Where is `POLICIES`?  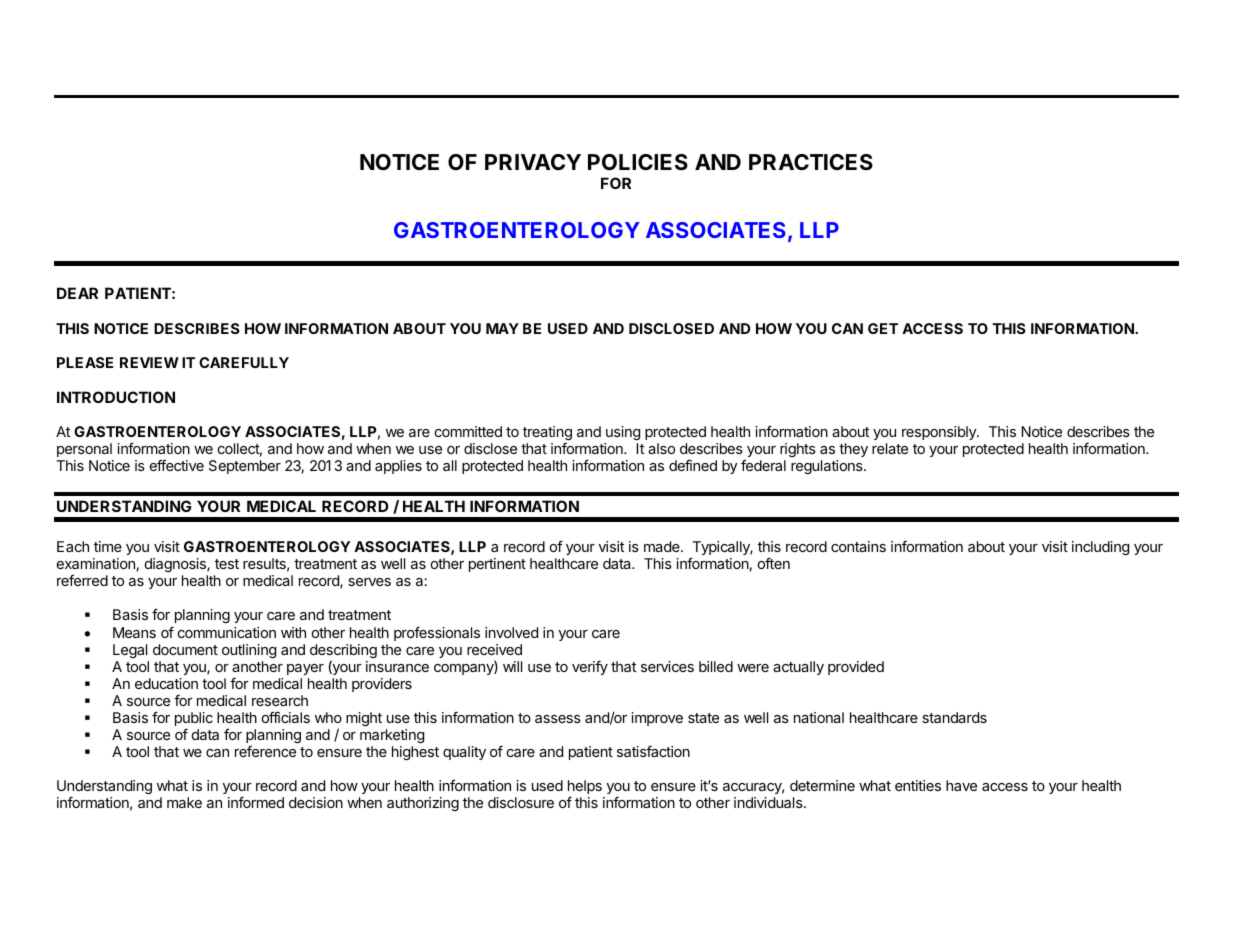
POLICIES is located at coordinates (638, 162).
